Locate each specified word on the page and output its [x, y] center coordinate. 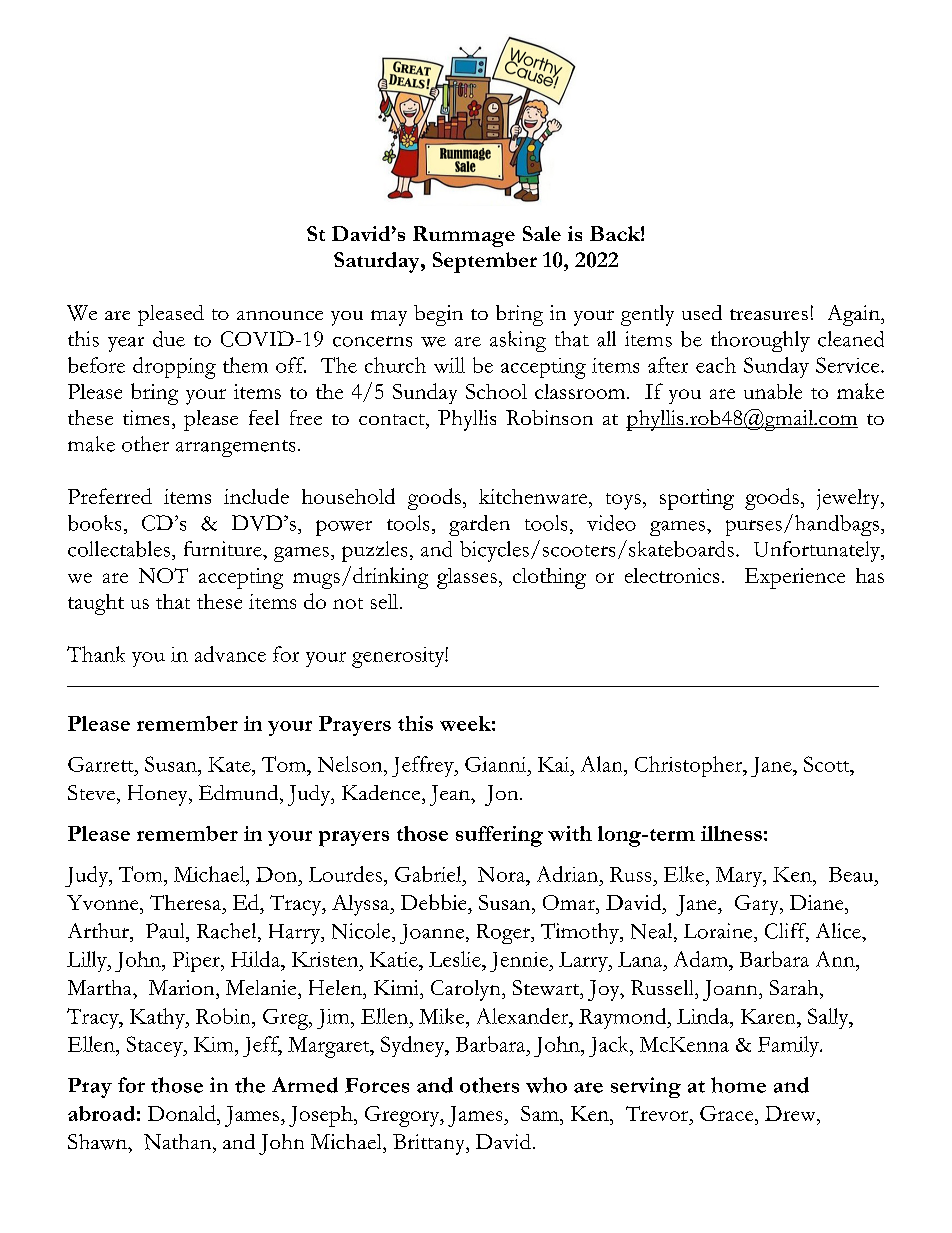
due [169, 339]
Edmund [240, 792]
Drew [791, 1113]
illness [731, 833]
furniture [224, 549]
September [485, 262]
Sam [541, 1113]
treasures [769, 314]
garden [479, 525]
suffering [499, 836]
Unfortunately [818, 551]
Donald [183, 1113]
